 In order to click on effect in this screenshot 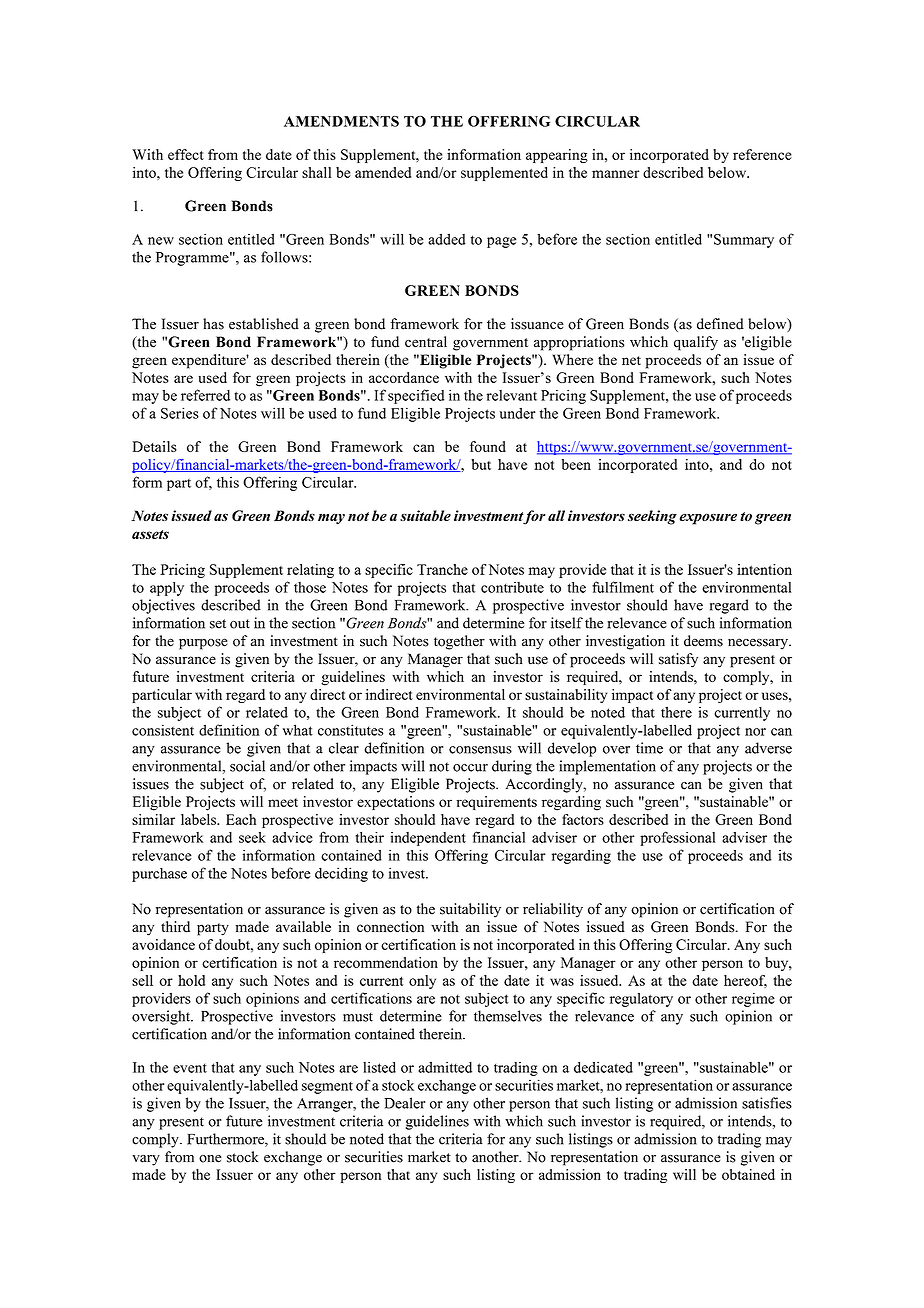, I will do `click(186, 154)`.
